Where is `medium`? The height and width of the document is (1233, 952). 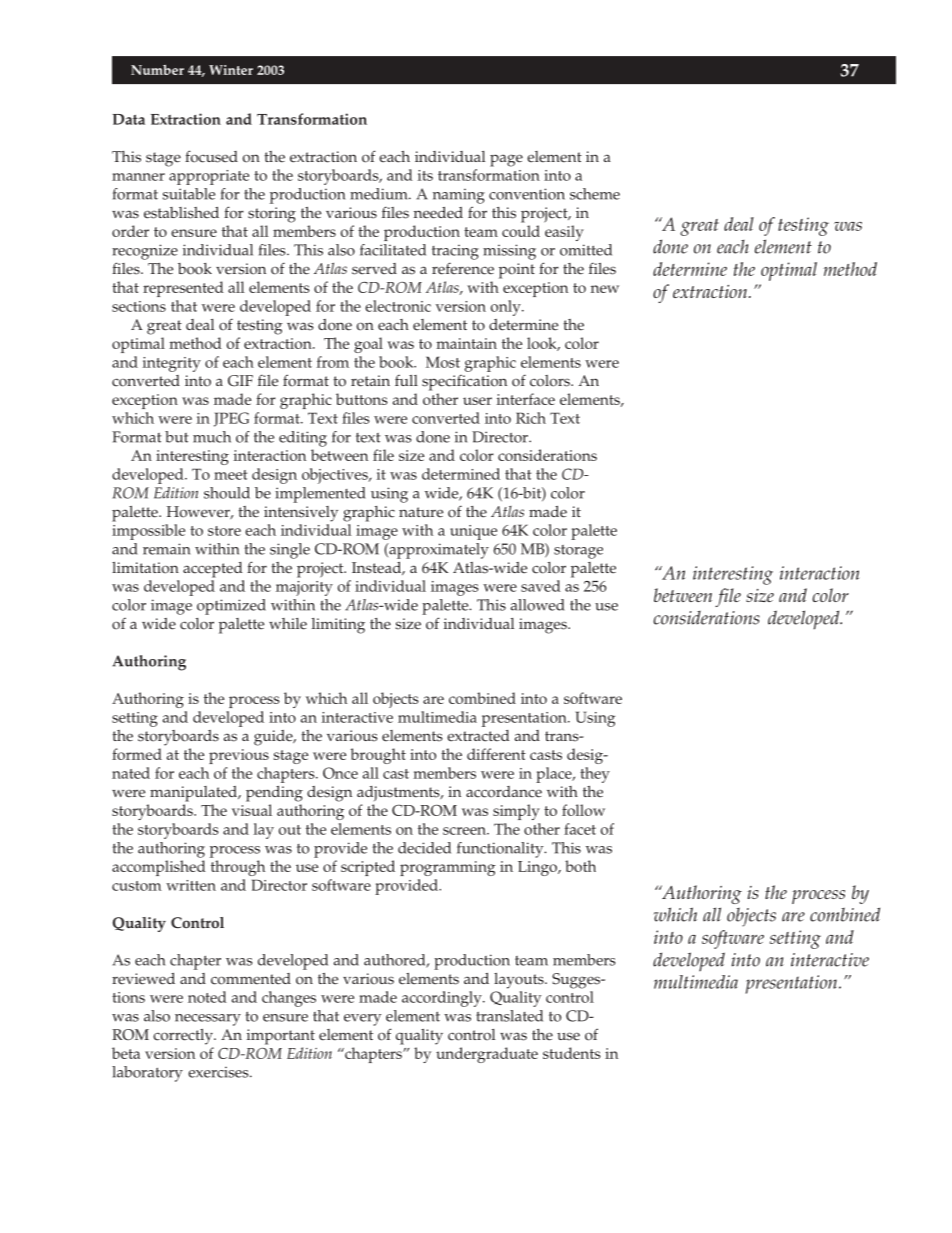 medium is located at coordinates (380, 194).
